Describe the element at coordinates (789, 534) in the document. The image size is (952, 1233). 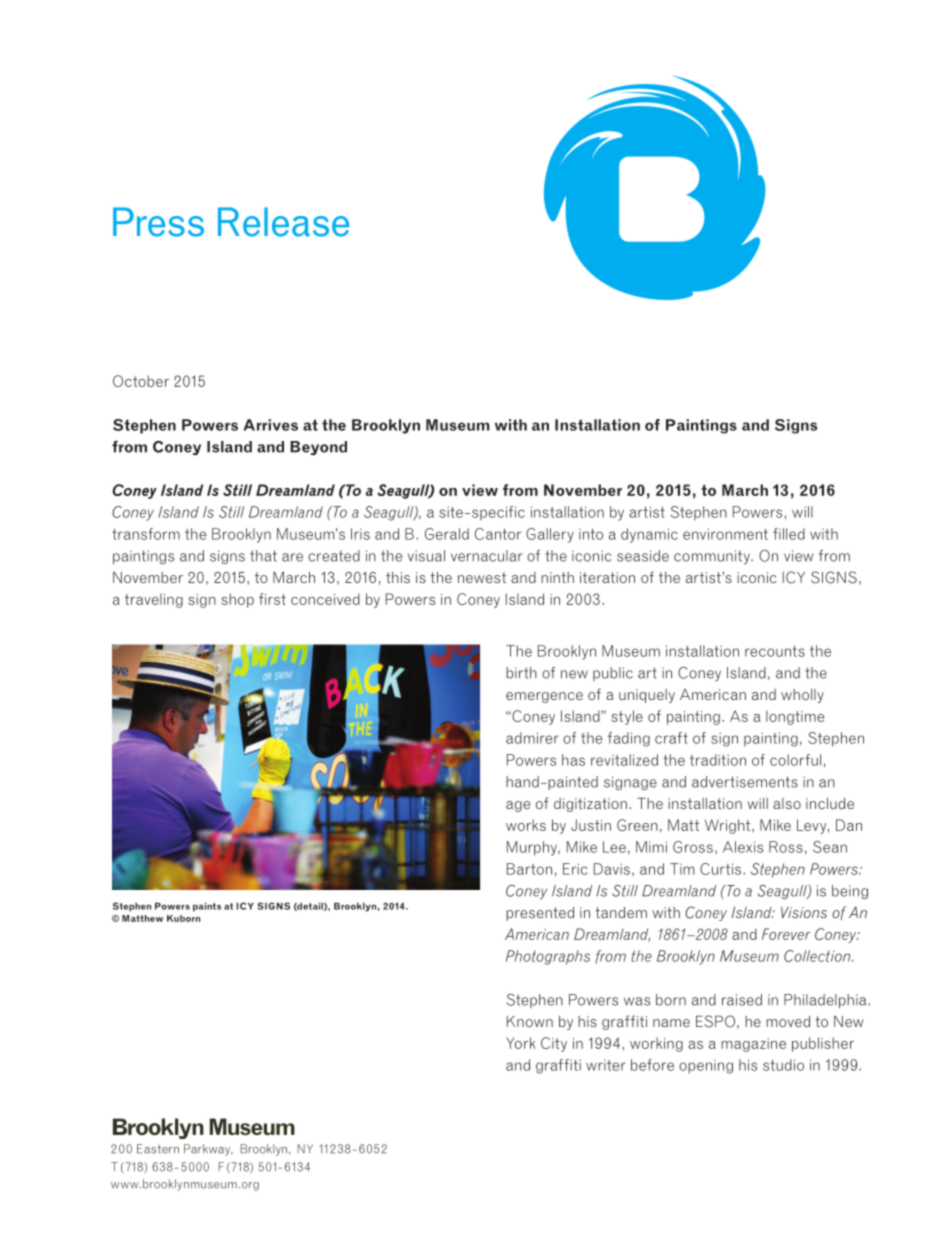
I see `filled` at that location.
